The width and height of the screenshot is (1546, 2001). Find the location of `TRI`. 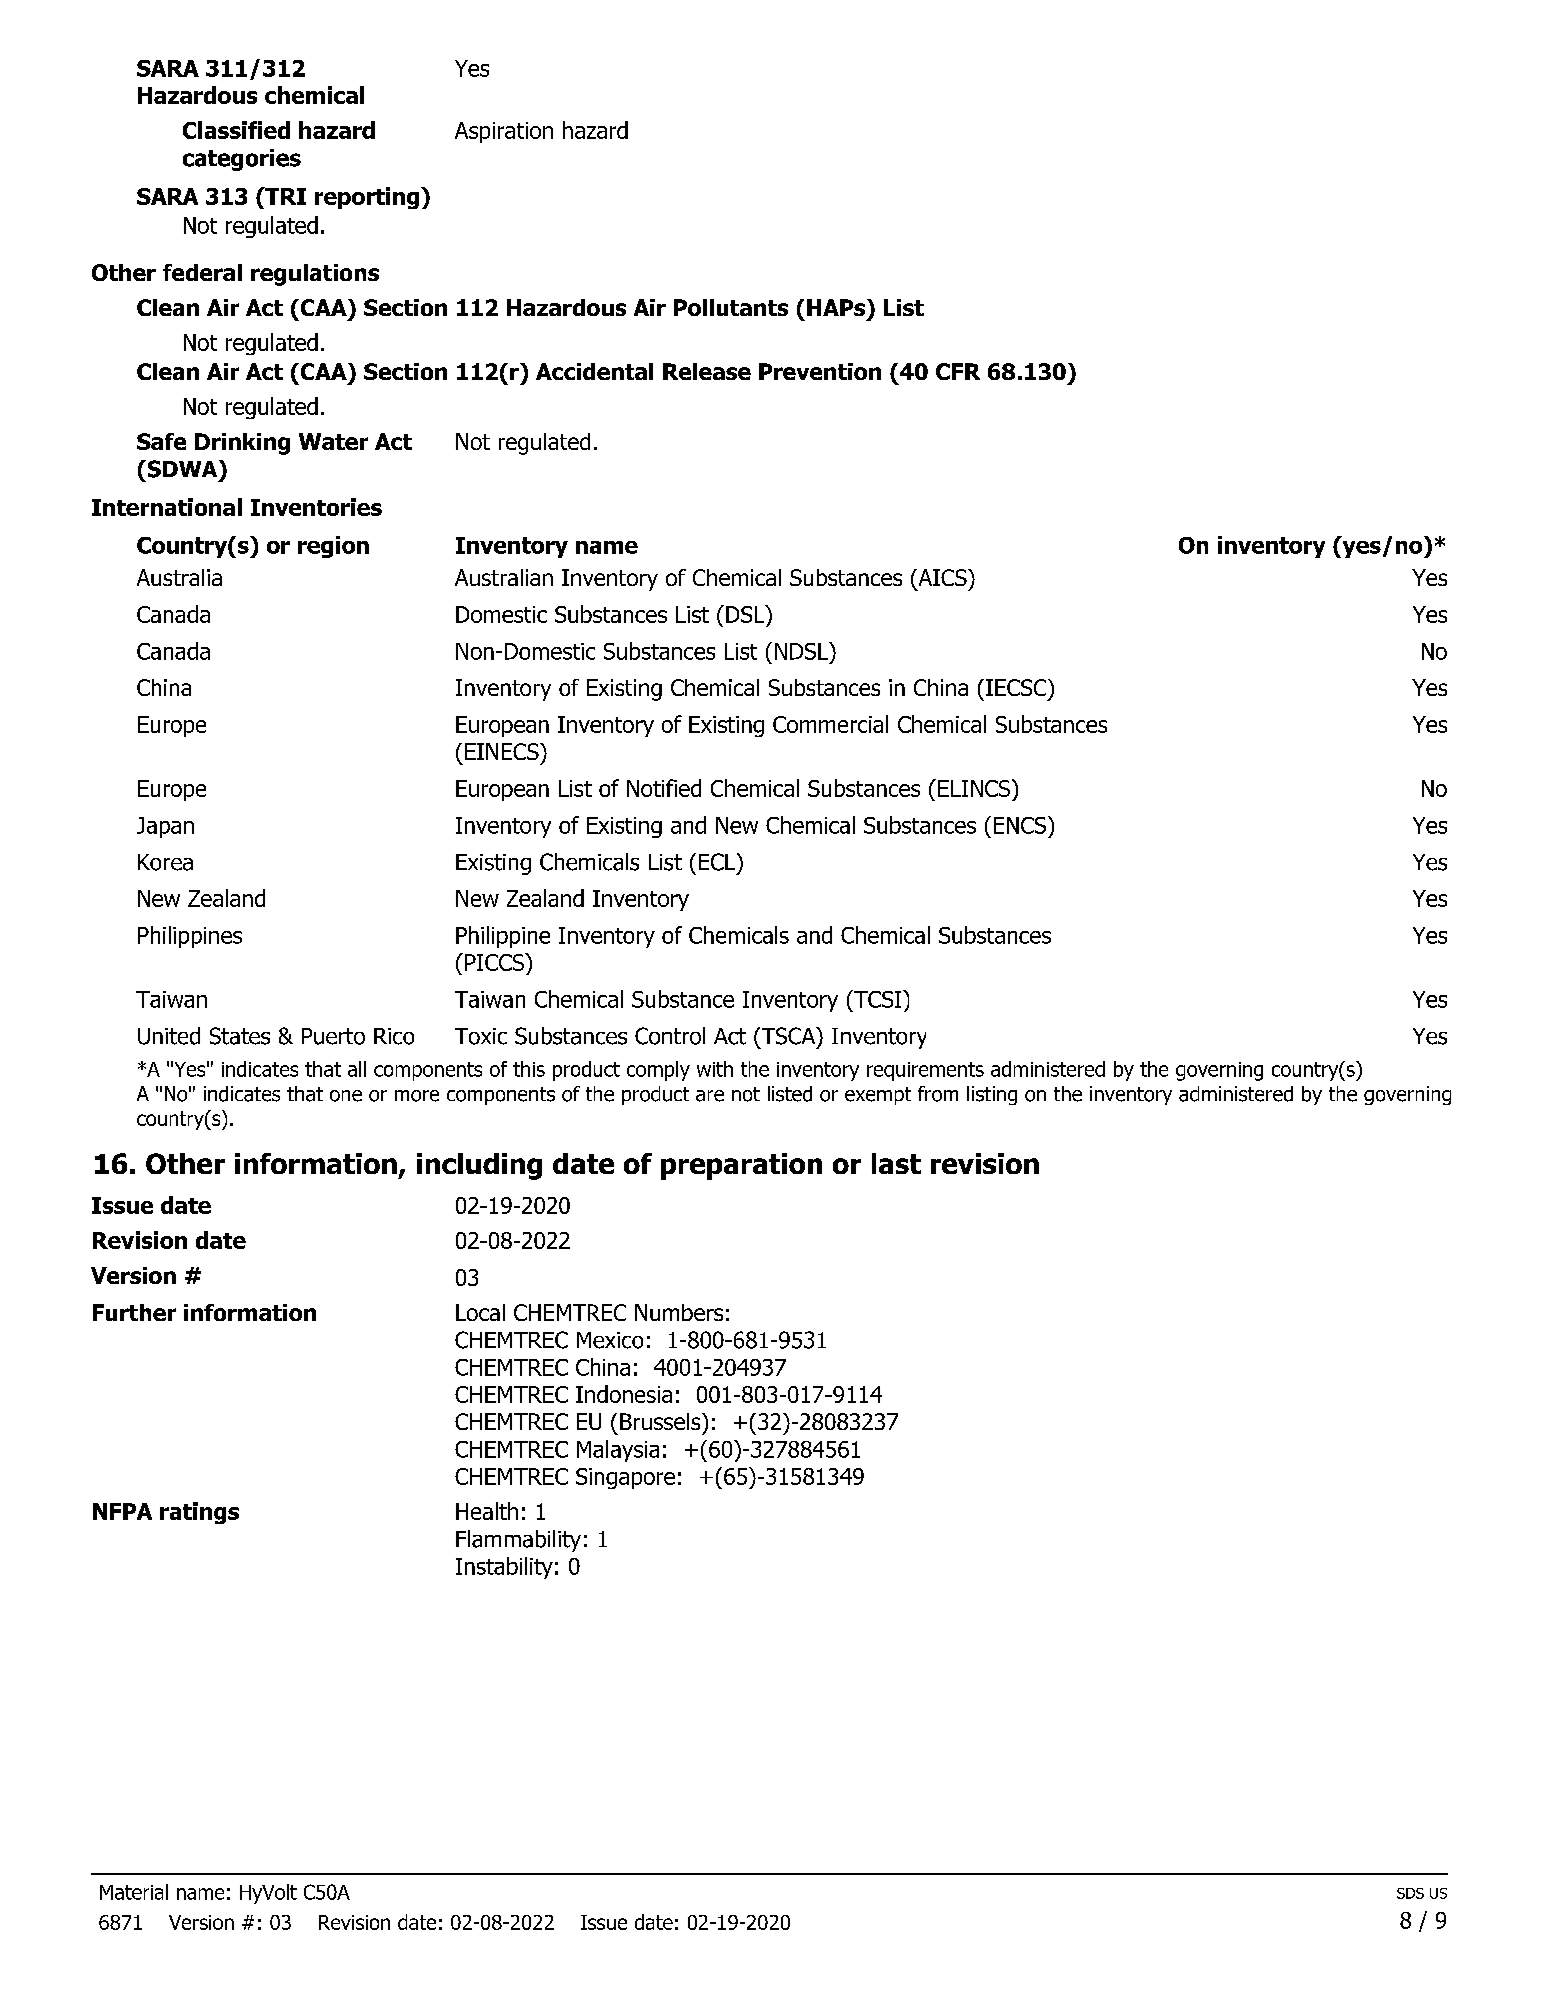

TRI is located at coordinates (284, 196).
